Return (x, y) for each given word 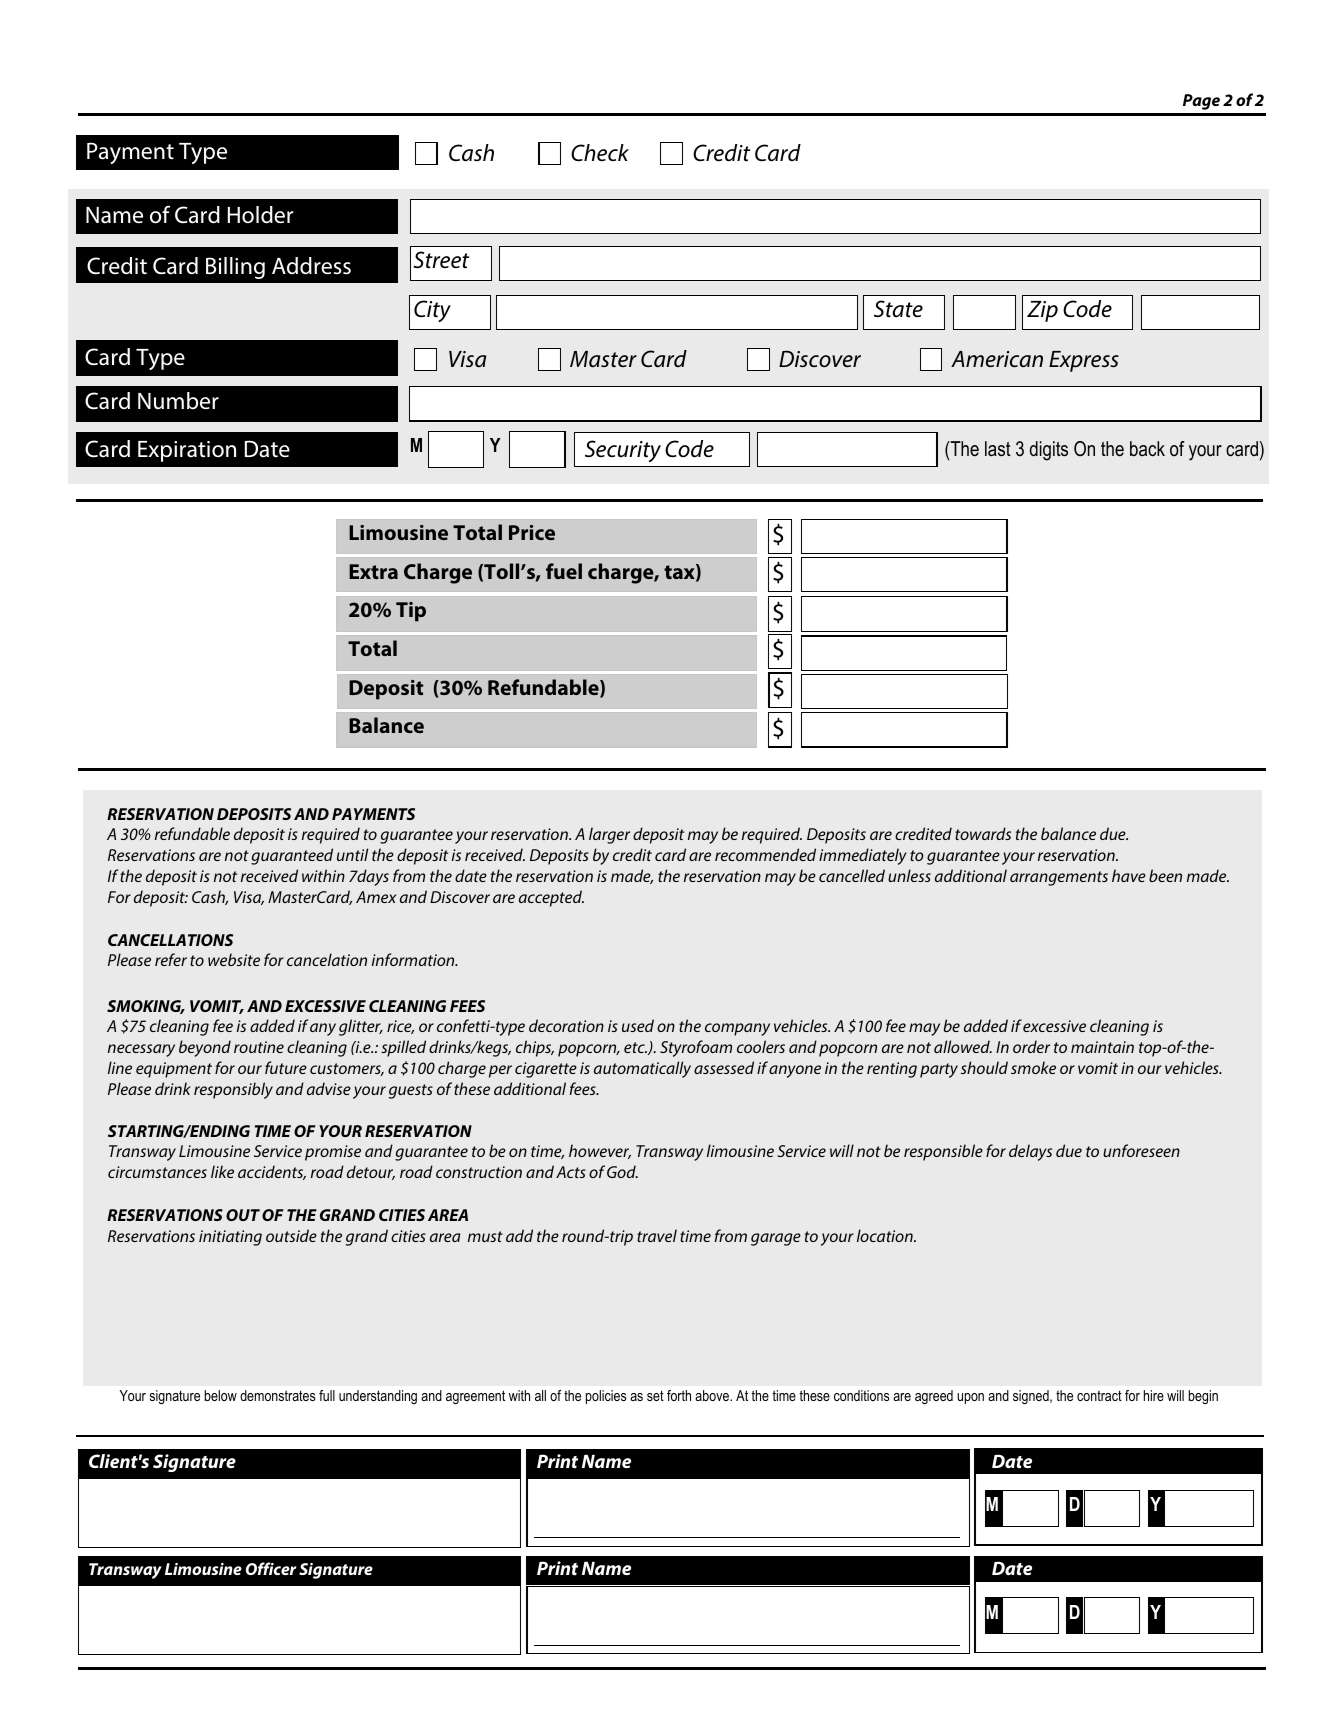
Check (600, 153)
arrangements (1059, 878)
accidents (272, 1172)
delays (1030, 1152)
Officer (271, 1568)
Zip (1042, 311)
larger (609, 835)
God (622, 1171)
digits (1049, 451)
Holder (261, 215)
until (352, 854)
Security (623, 451)
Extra (373, 571)
